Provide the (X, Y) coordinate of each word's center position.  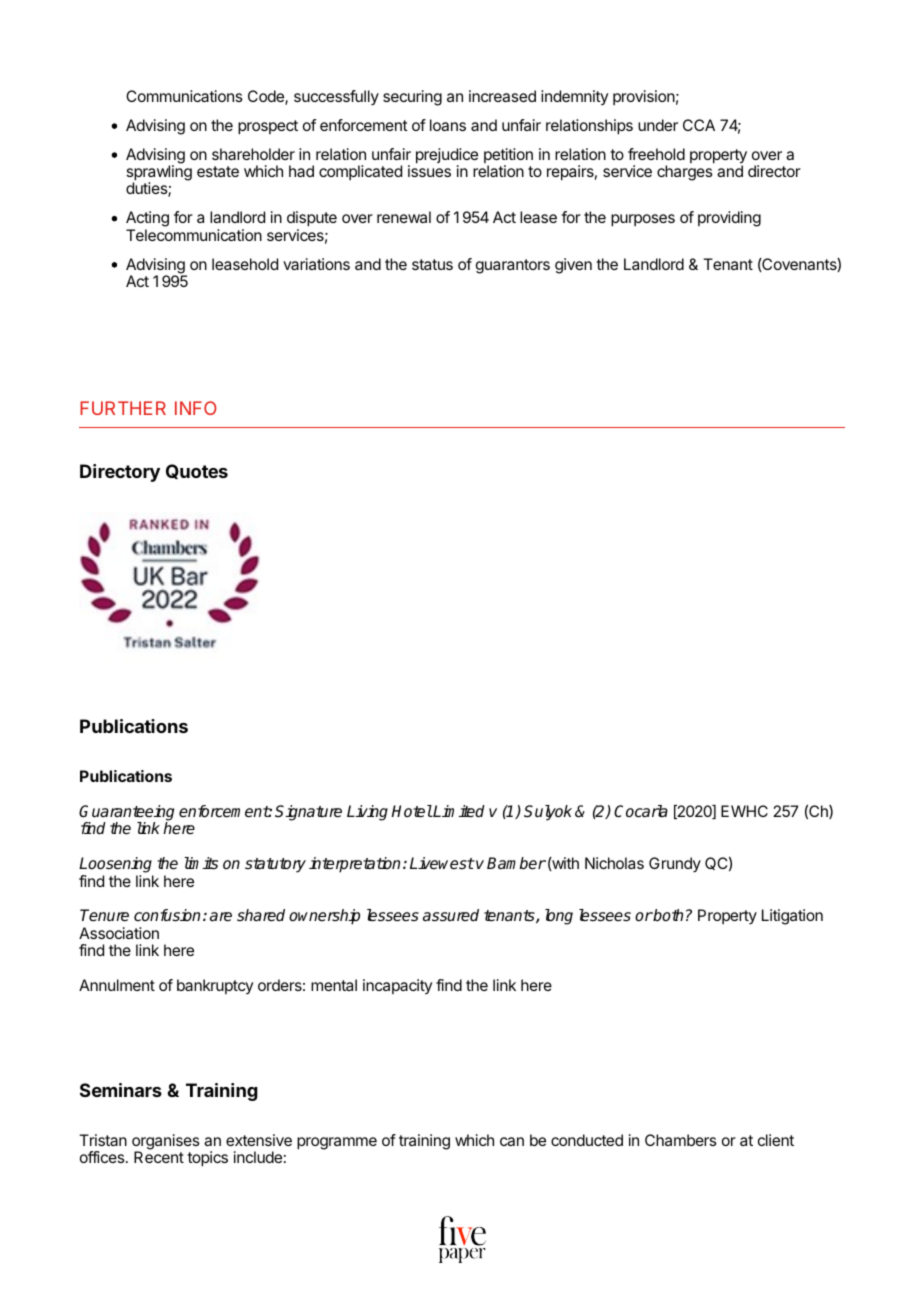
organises (166, 1143)
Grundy (675, 865)
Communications (184, 96)
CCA (699, 125)
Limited (458, 811)
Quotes (197, 471)
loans (448, 125)
